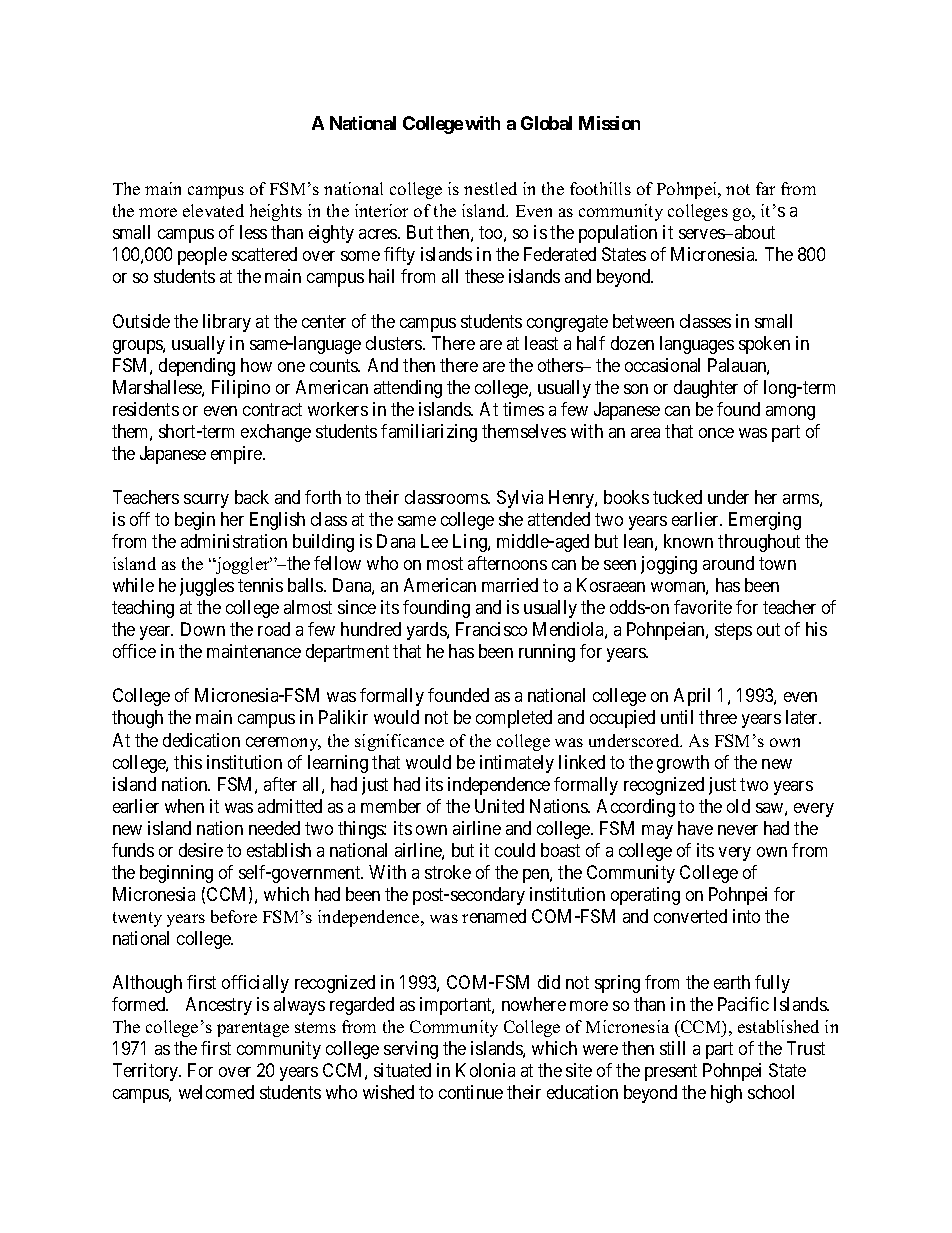 The image size is (952, 1233). I want to click on continue, so click(471, 1092).
